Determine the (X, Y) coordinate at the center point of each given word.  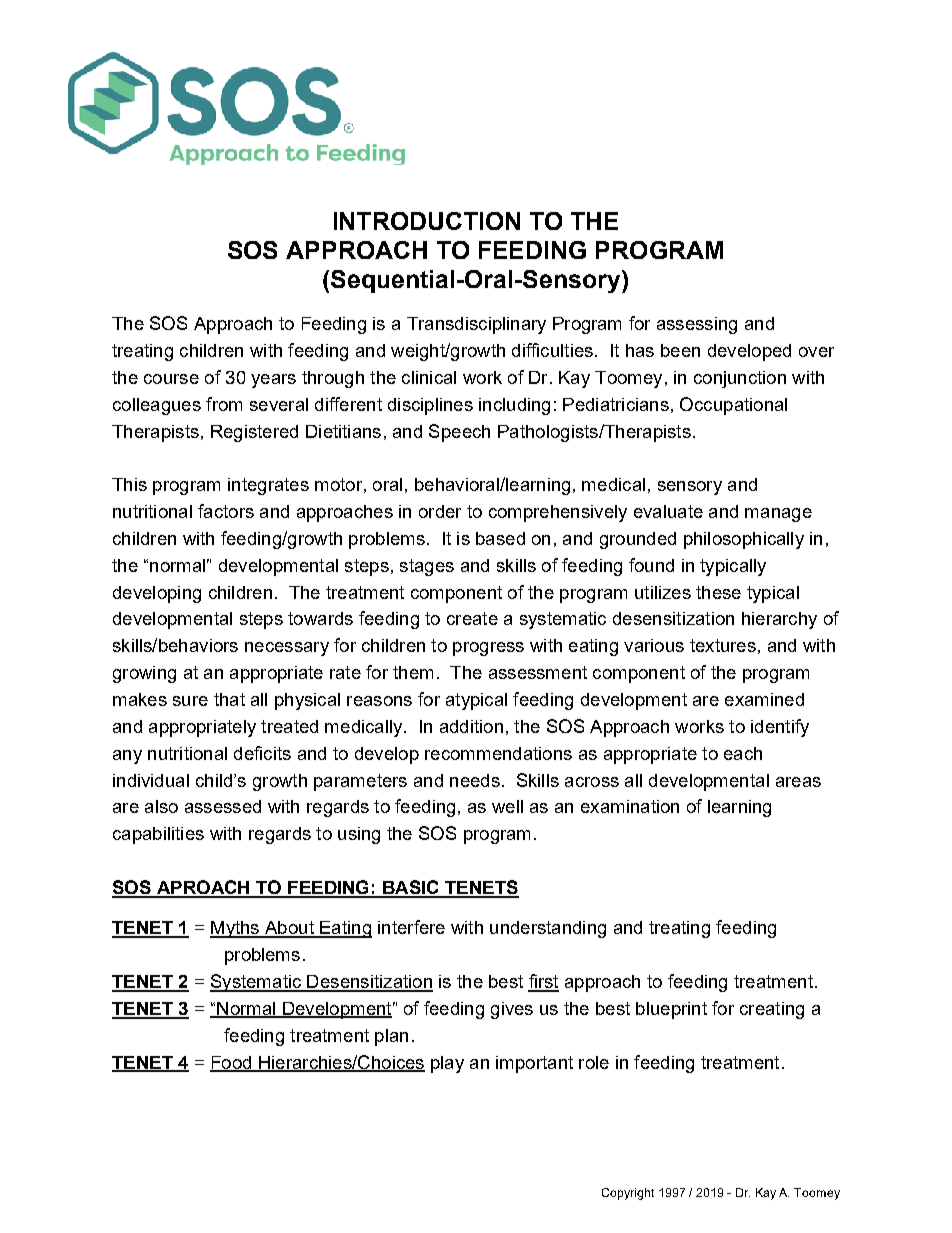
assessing (697, 325)
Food (232, 1063)
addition (471, 726)
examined (764, 699)
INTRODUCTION (427, 221)
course (171, 379)
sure (190, 701)
